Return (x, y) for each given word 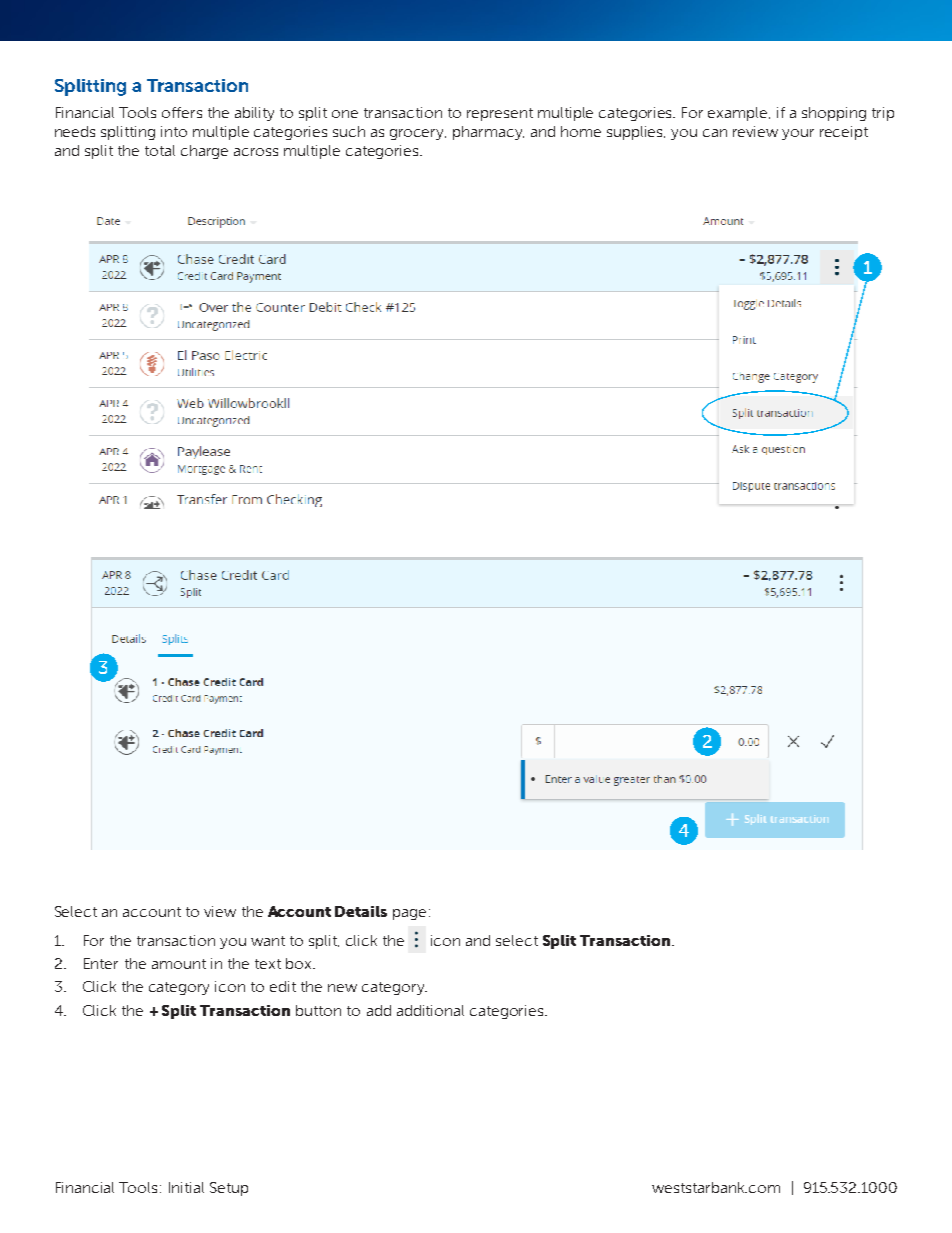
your (798, 134)
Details (361, 911)
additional (430, 1010)
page (409, 914)
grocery (418, 134)
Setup (229, 1189)
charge (204, 152)
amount (179, 964)
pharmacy (488, 133)
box (300, 963)
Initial (186, 1187)
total (160, 150)
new (342, 988)
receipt (844, 133)
